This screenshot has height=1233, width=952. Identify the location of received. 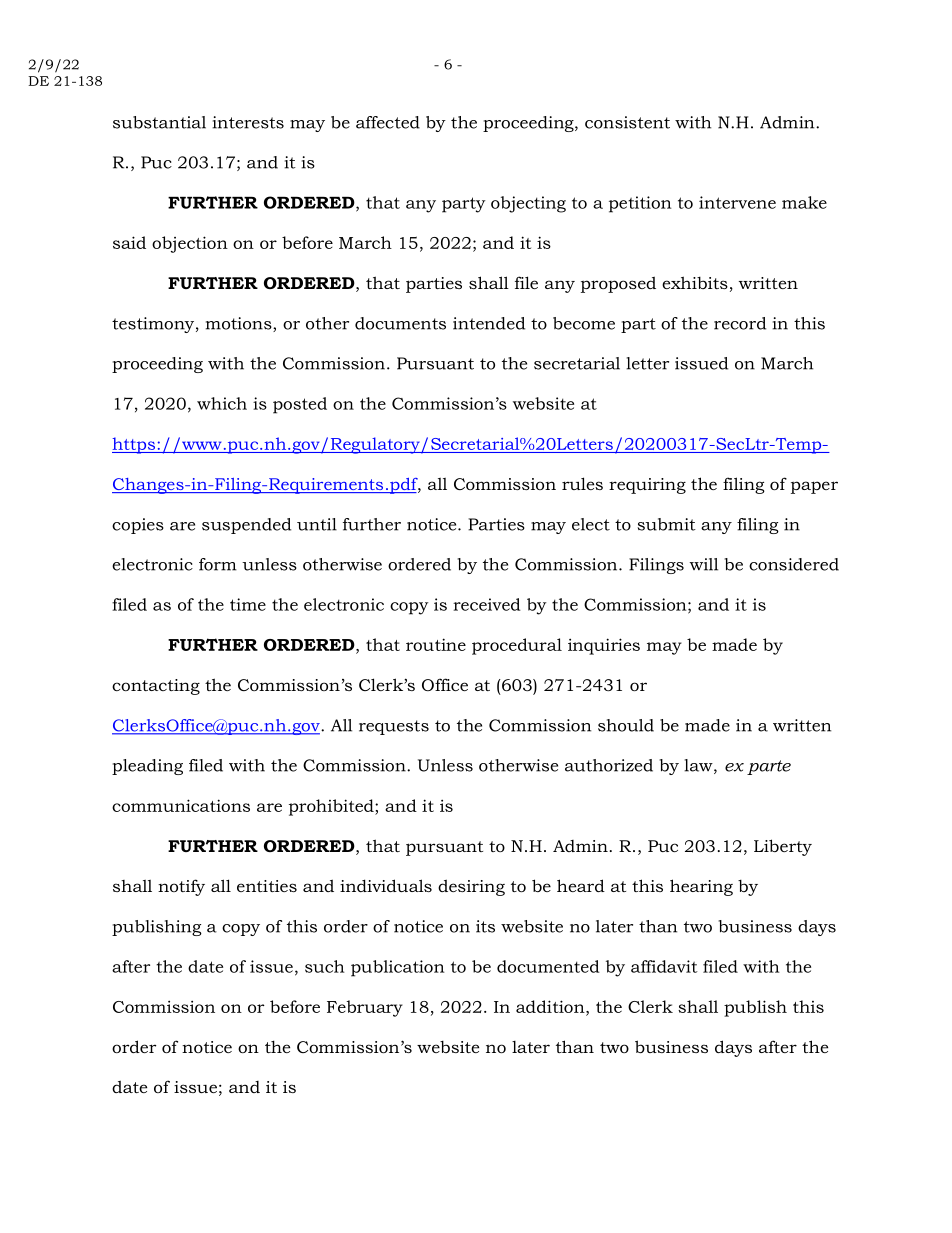
(487, 604).
